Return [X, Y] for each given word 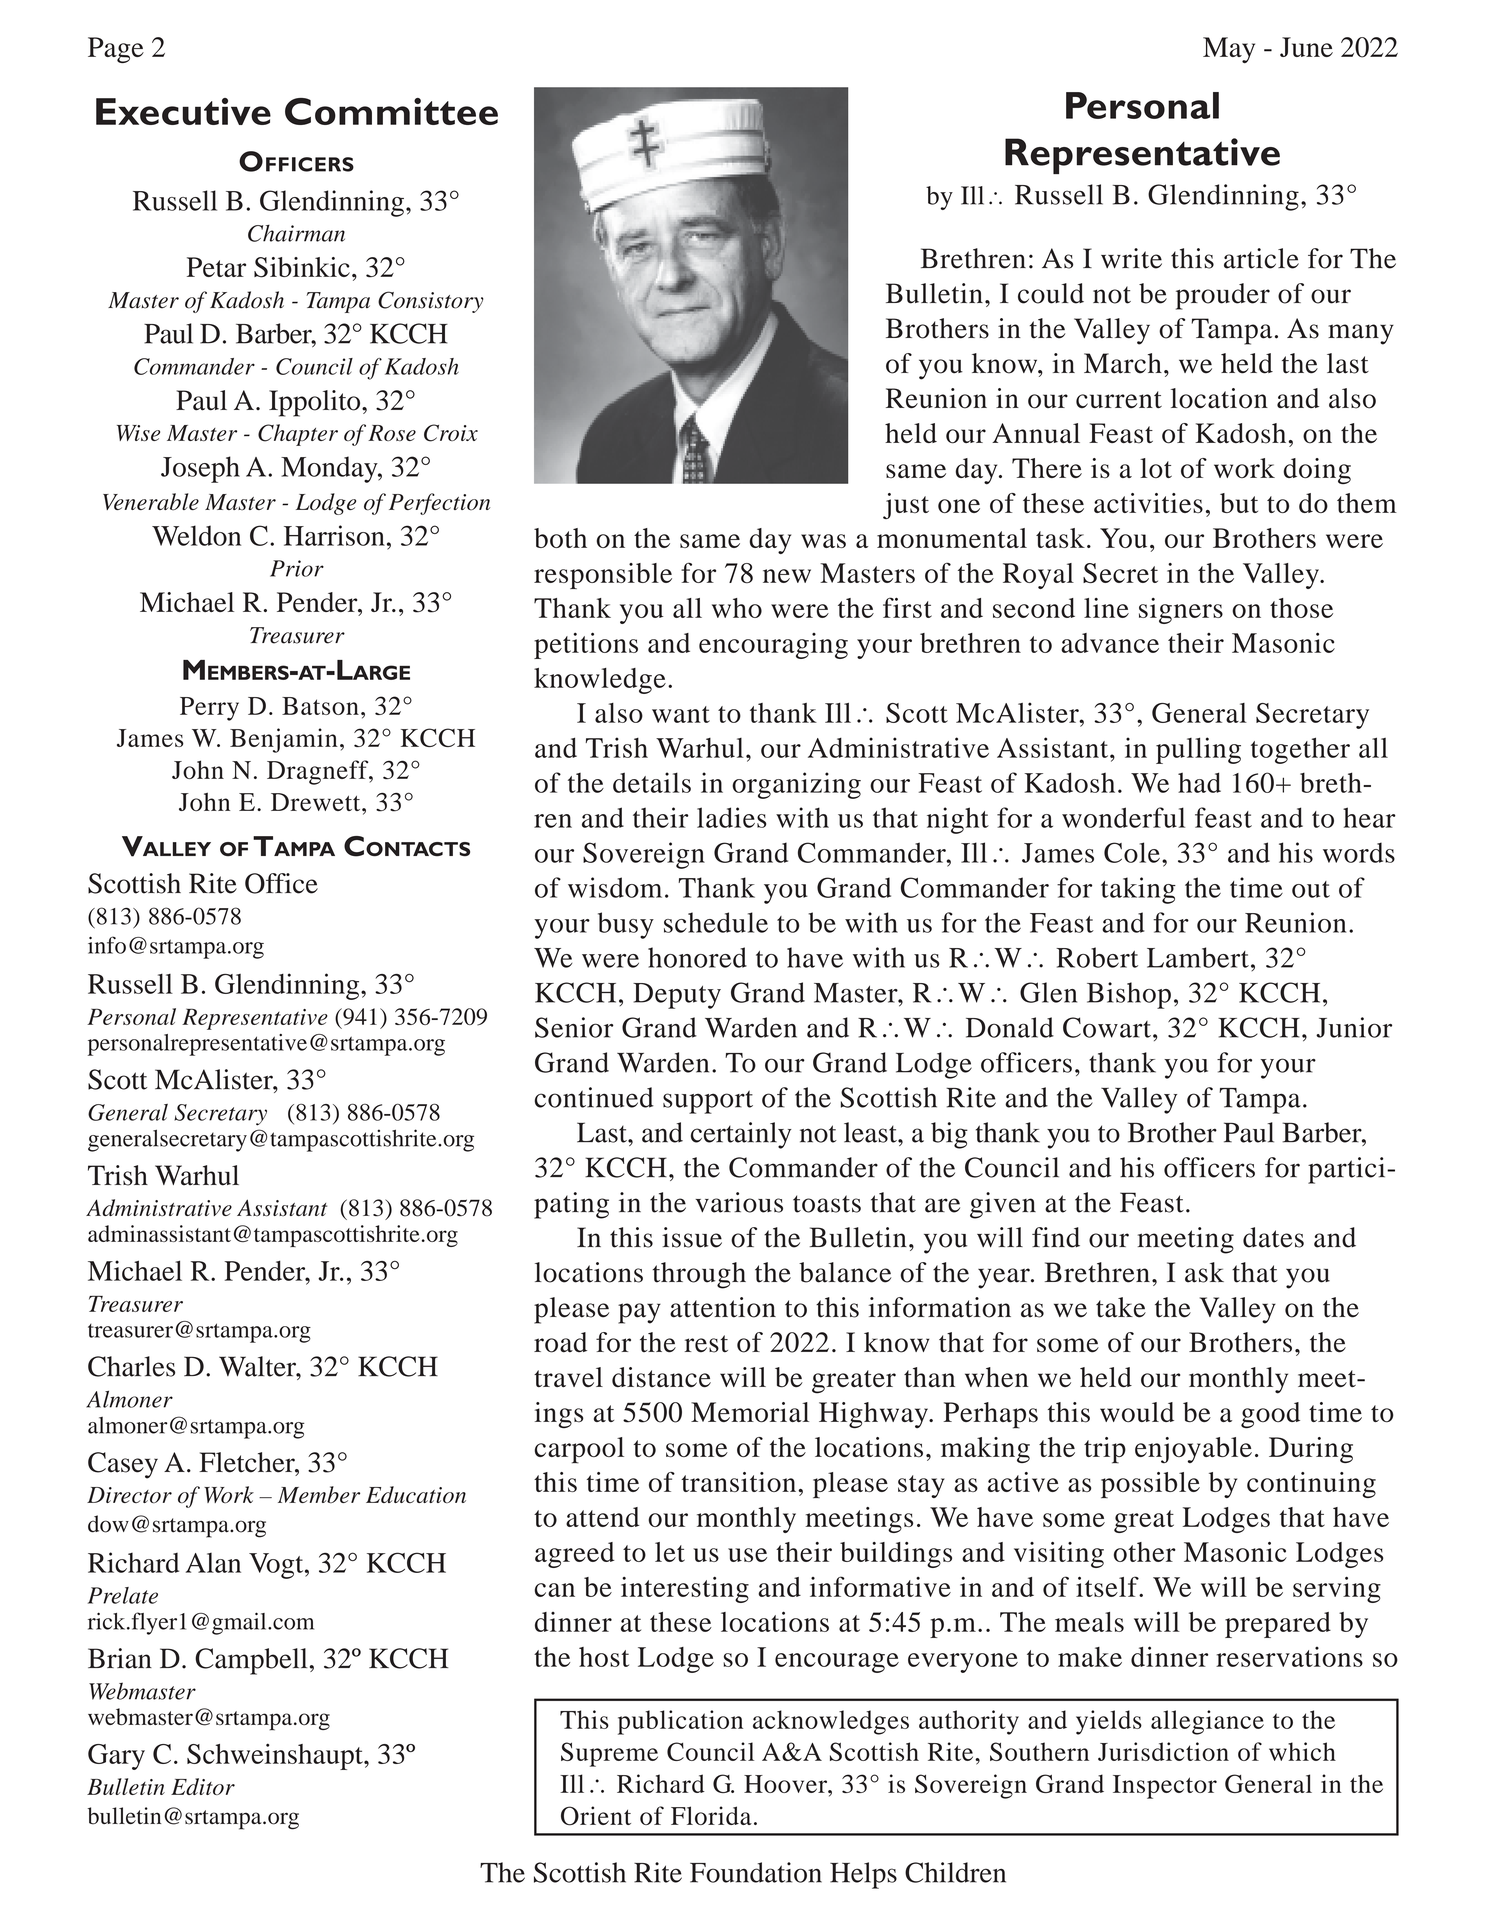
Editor [203, 1786]
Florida [711, 1815]
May [1229, 50]
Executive [183, 111]
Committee [391, 111]
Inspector [1165, 1787]
